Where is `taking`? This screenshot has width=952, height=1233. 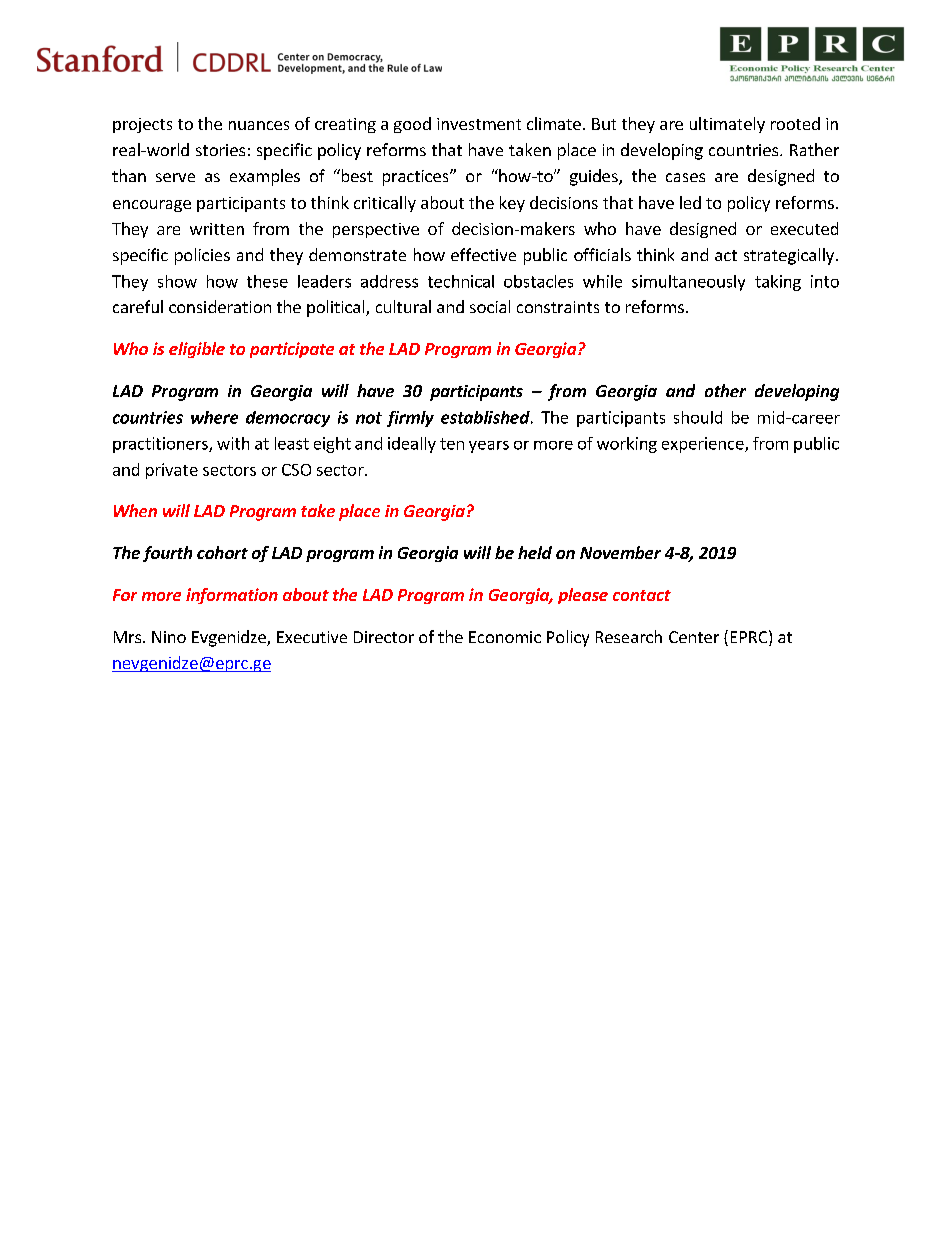
taking is located at coordinates (778, 283).
